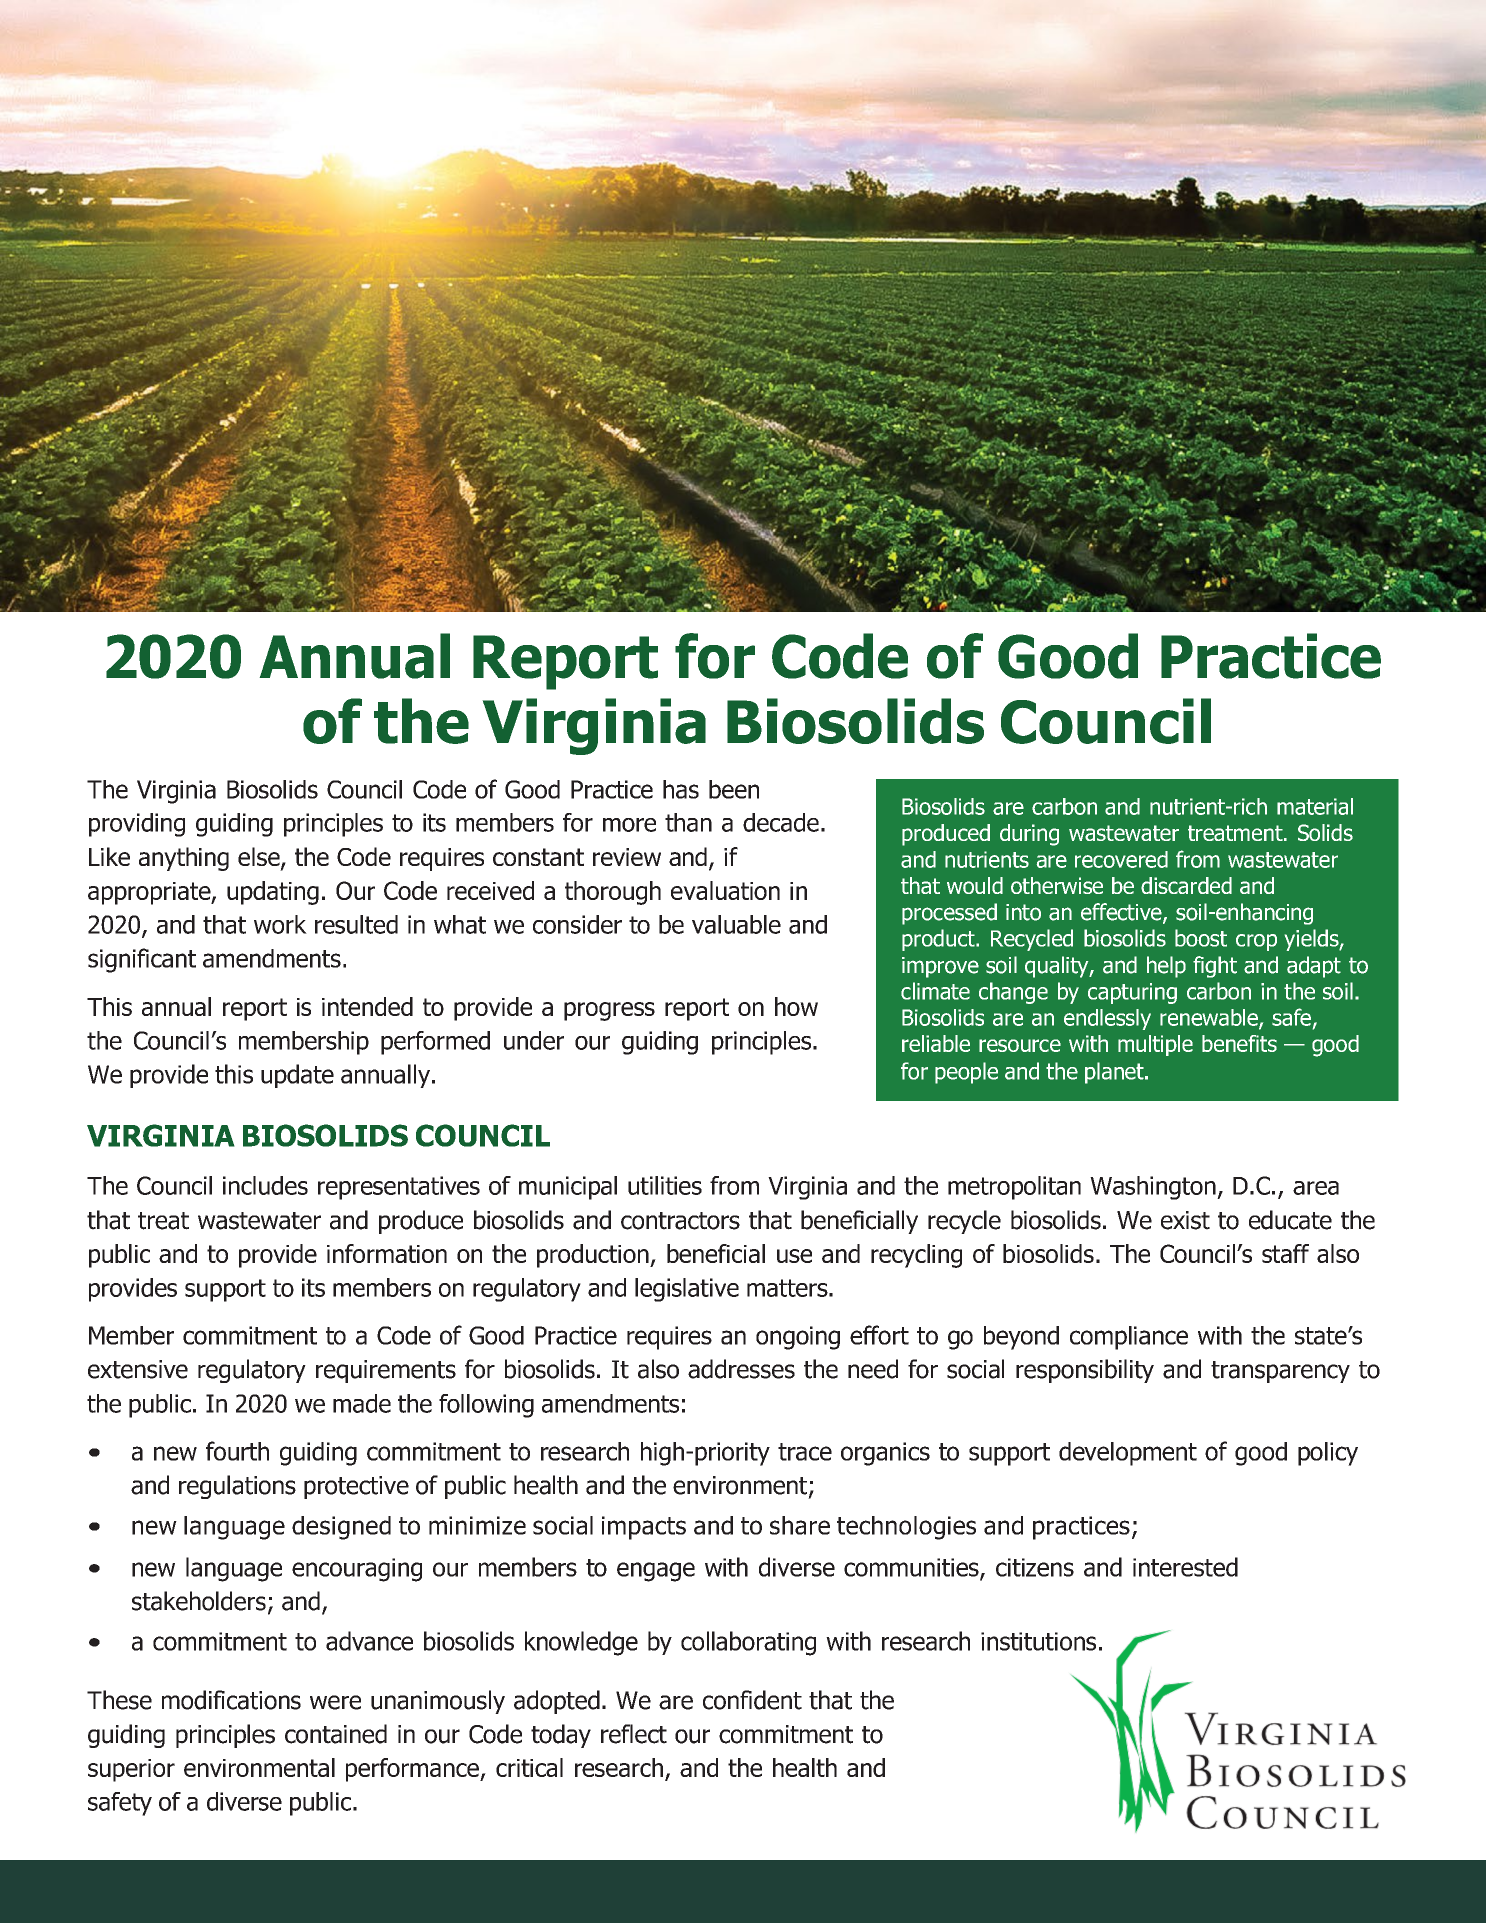 Image resolution: width=1486 pixels, height=1923 pixels. Describe the element at coordinates (688, 822) in the screenshot. I see `than` at that location.
